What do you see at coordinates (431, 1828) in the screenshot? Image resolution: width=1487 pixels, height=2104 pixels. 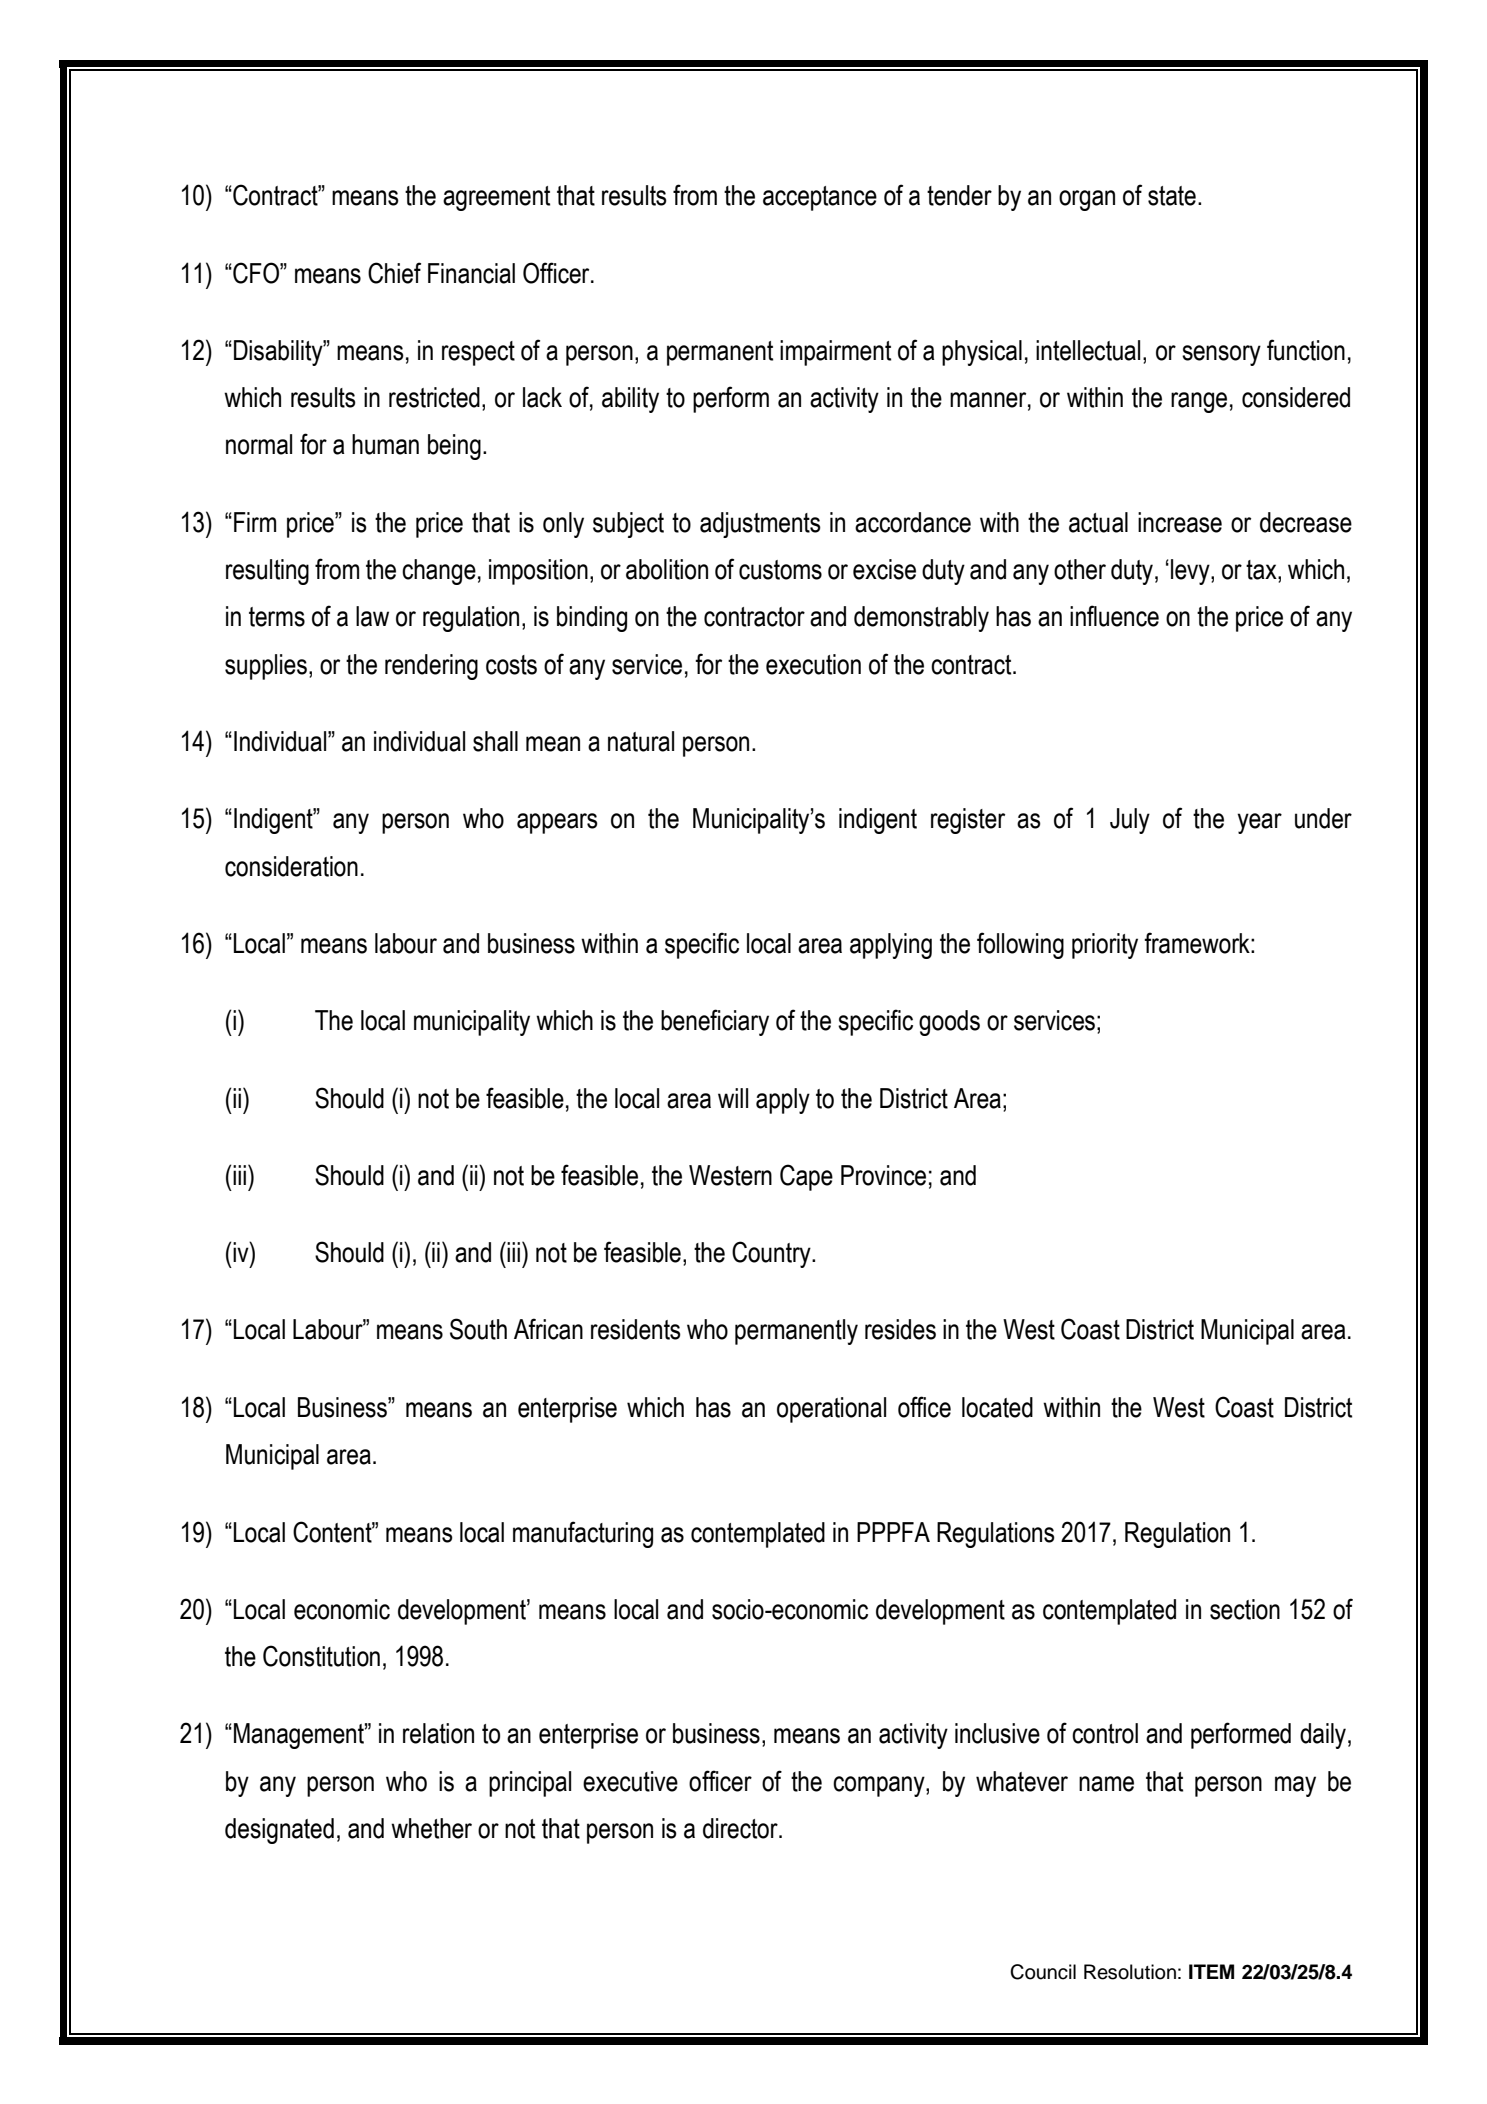 I see `whether` at bounding box center [431, 1828].
